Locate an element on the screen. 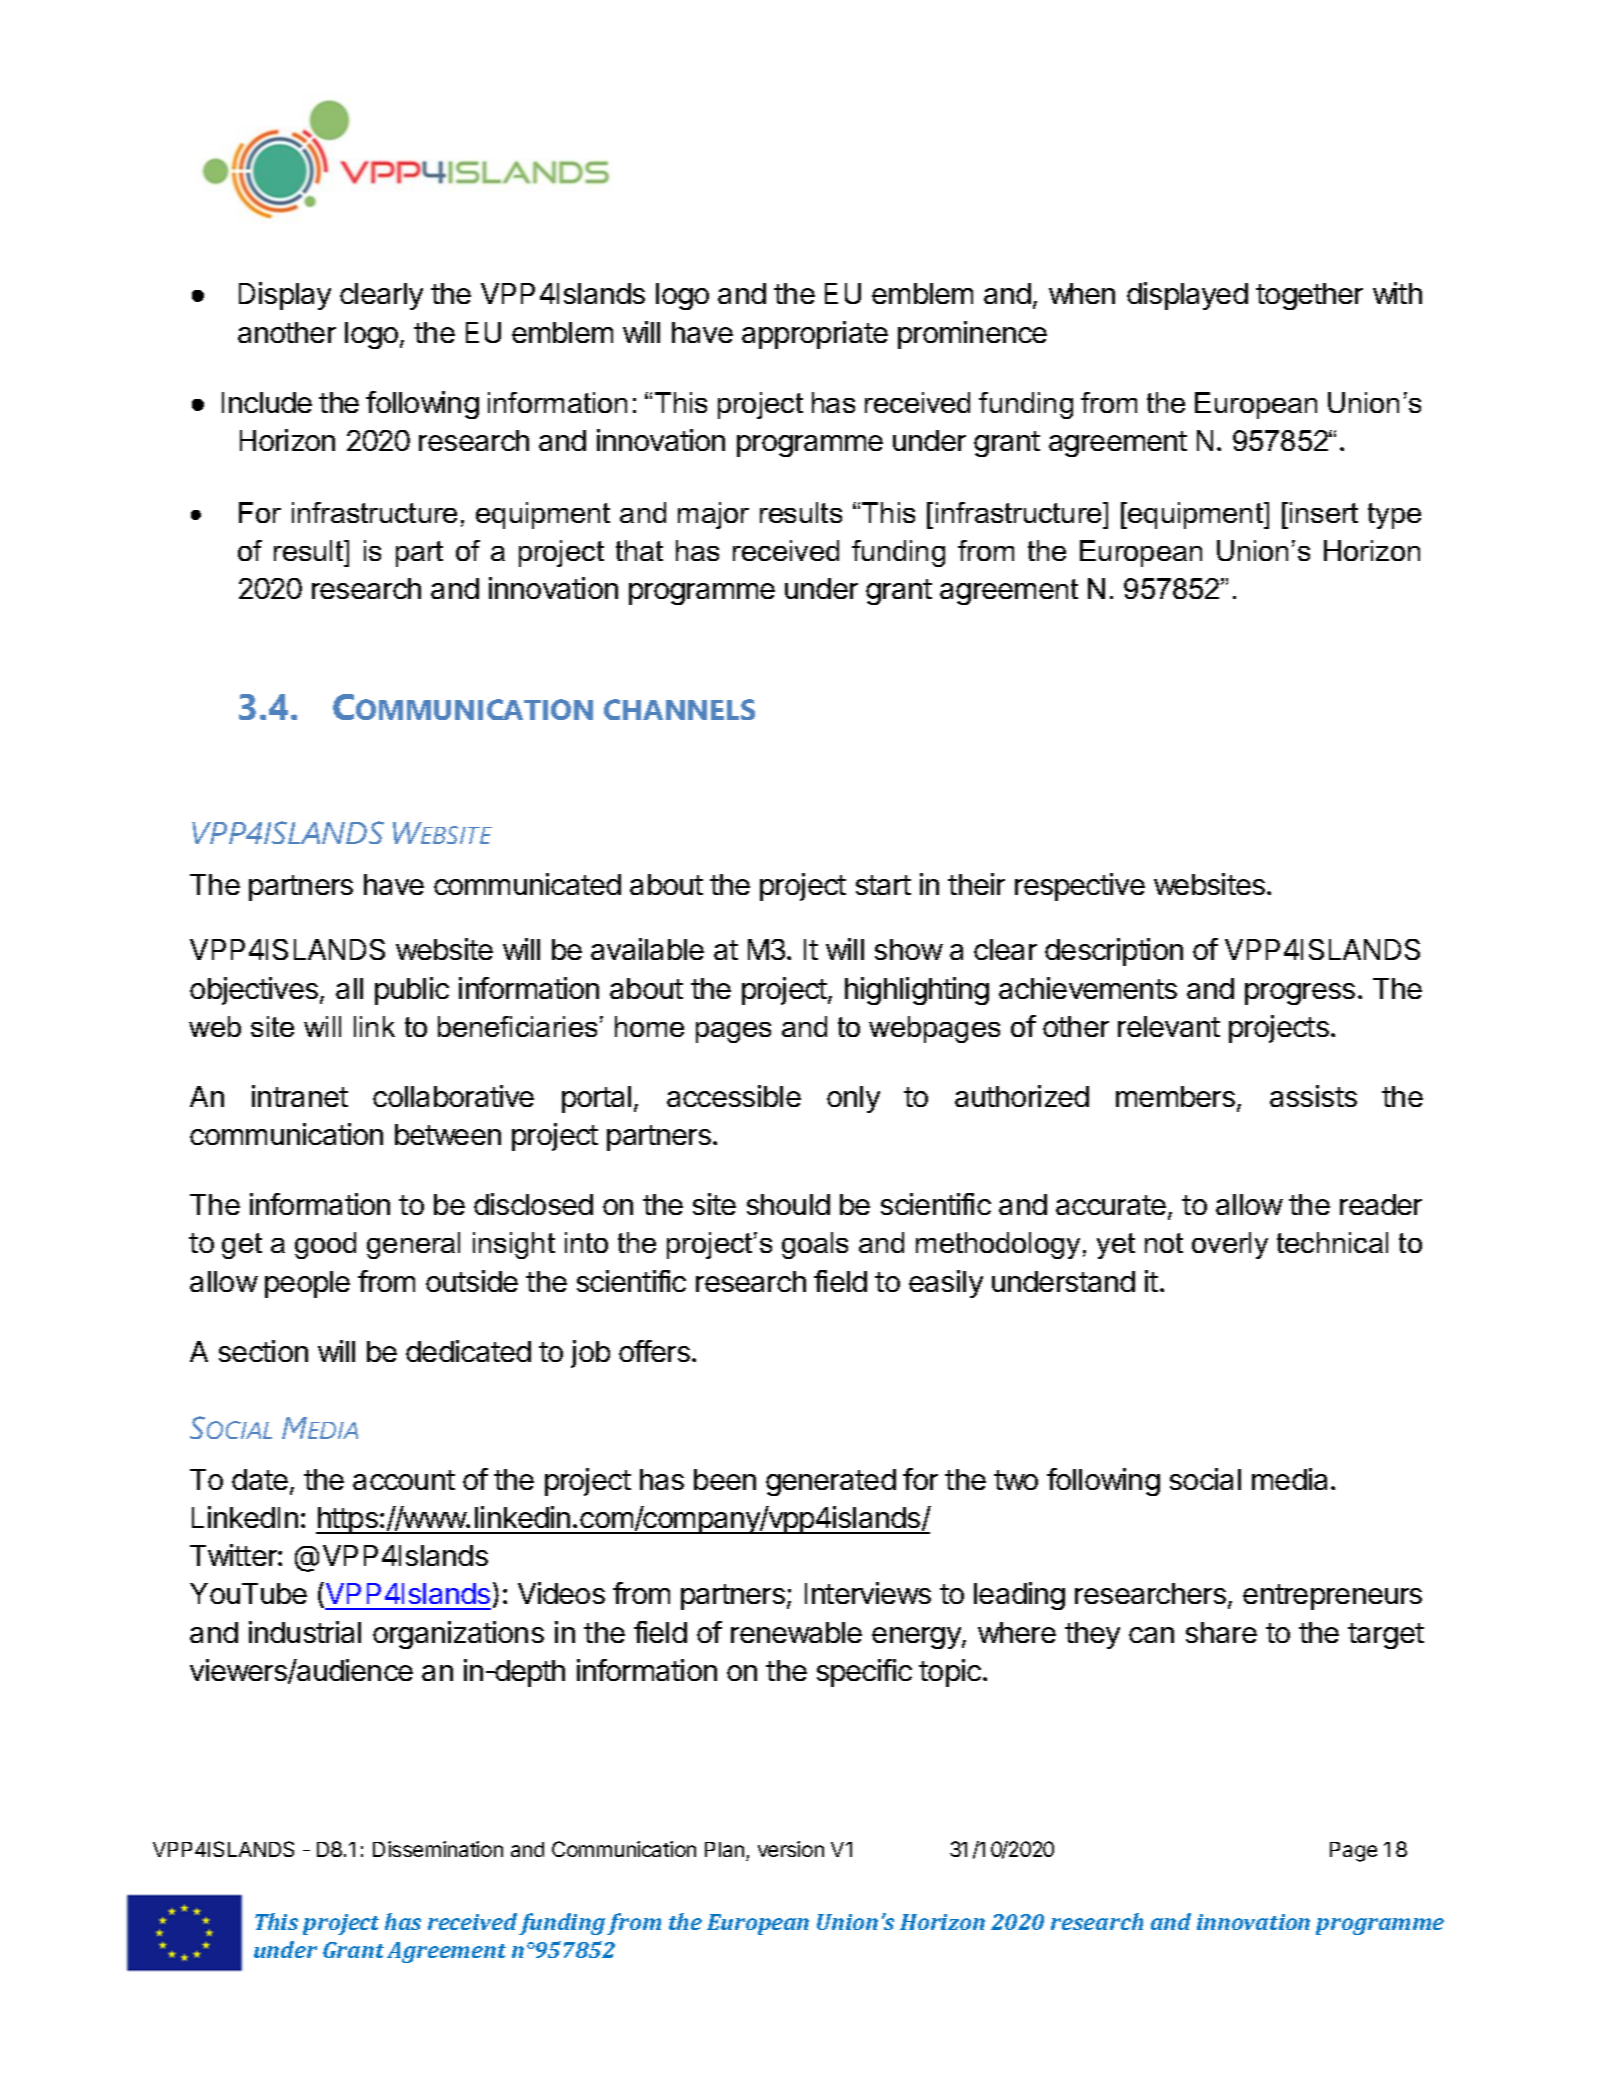 This screenshot has height=2087, width=1613. version is located at coordinates (791, 1849).
